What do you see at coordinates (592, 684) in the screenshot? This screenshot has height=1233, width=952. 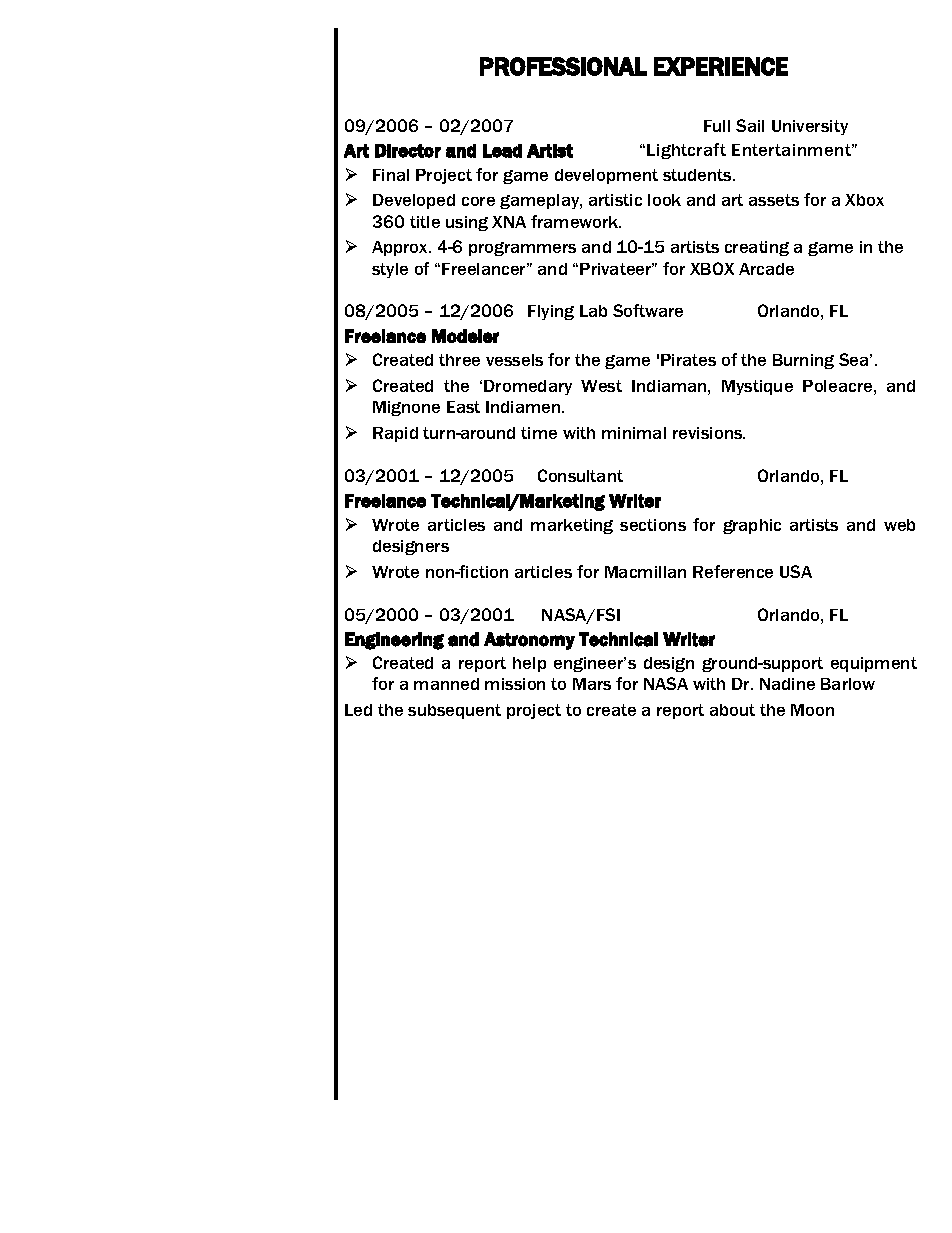 I see `Mars` at bounding box center [592, 684].
